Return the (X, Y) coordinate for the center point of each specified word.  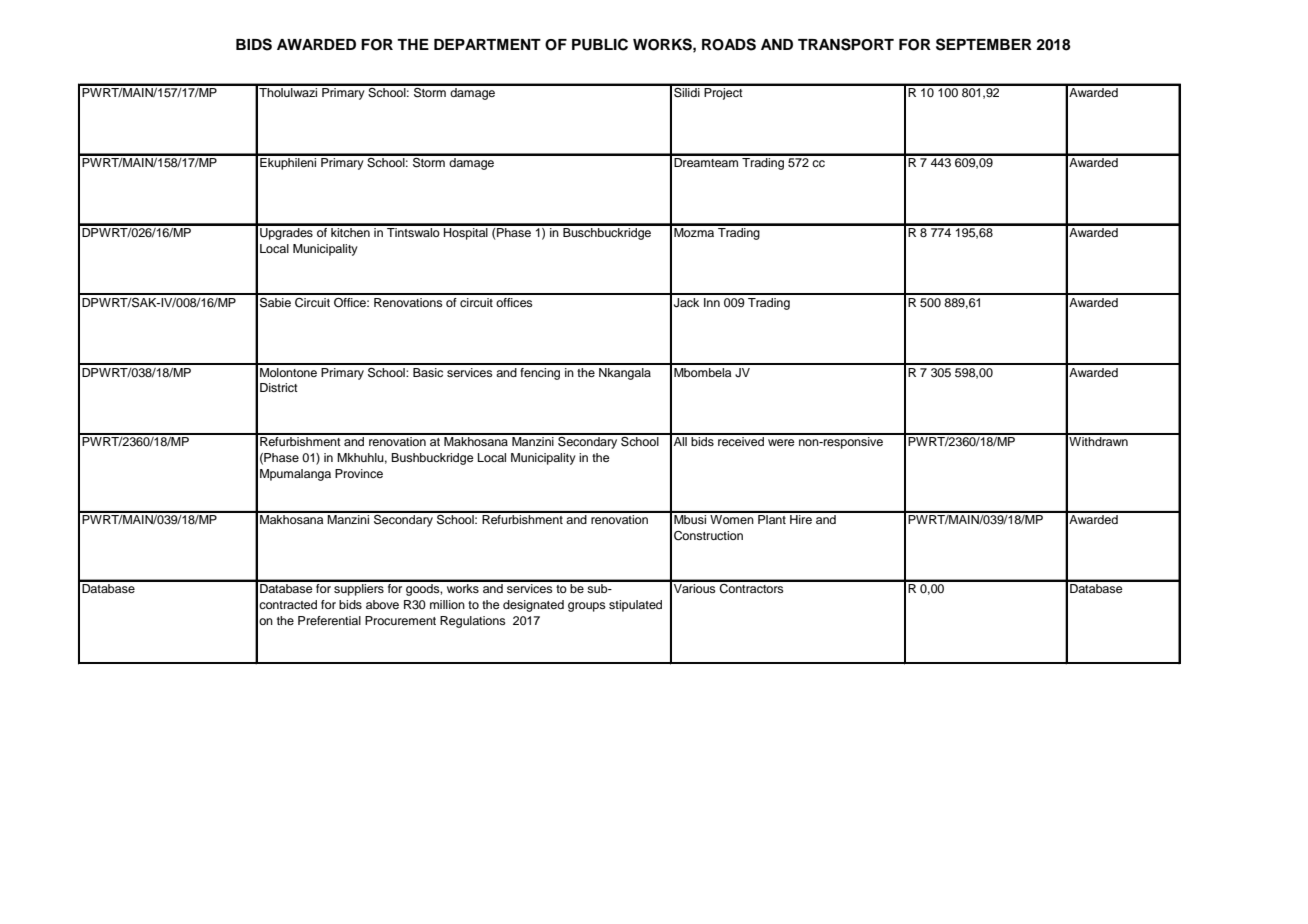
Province (359, 473)
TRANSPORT (846, 44)
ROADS (729, 44)
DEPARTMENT (487, 44)
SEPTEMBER (984, 44)
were (781, 442)
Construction (708, 536)
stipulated (635, 606)
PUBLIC (600, 44)
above (382, 604)
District (279, 387)
